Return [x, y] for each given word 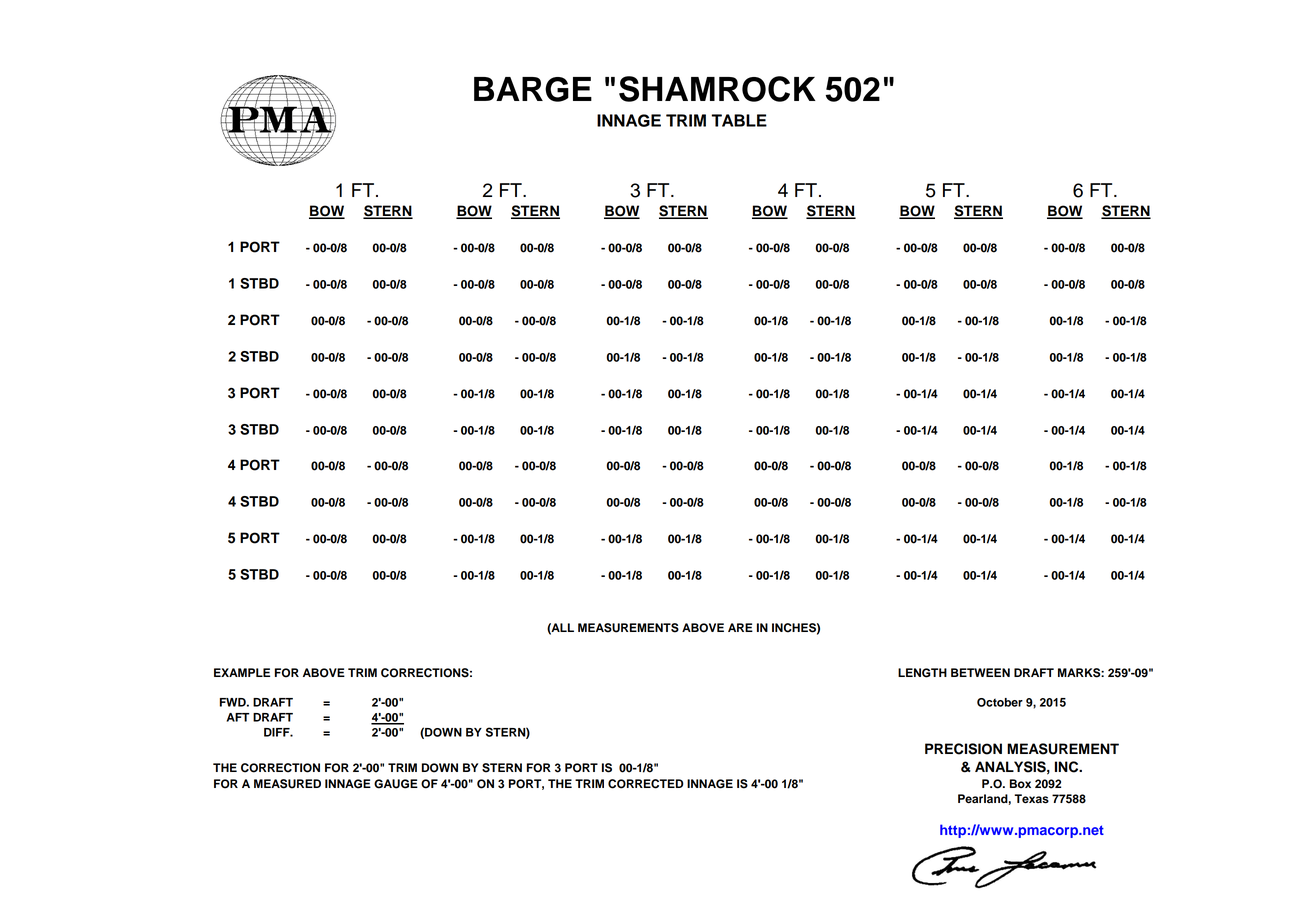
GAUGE [396, 784]
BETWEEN [980, 672]
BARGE [533, 89]
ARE [740, 627]
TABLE [739, 120]
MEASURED [287, 784]
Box [1020, 783]
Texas [1031, 799]
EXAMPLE [242, 672]
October [1000, 702]
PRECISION [963, 749]
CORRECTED [646, 784]
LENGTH [922, 673]
